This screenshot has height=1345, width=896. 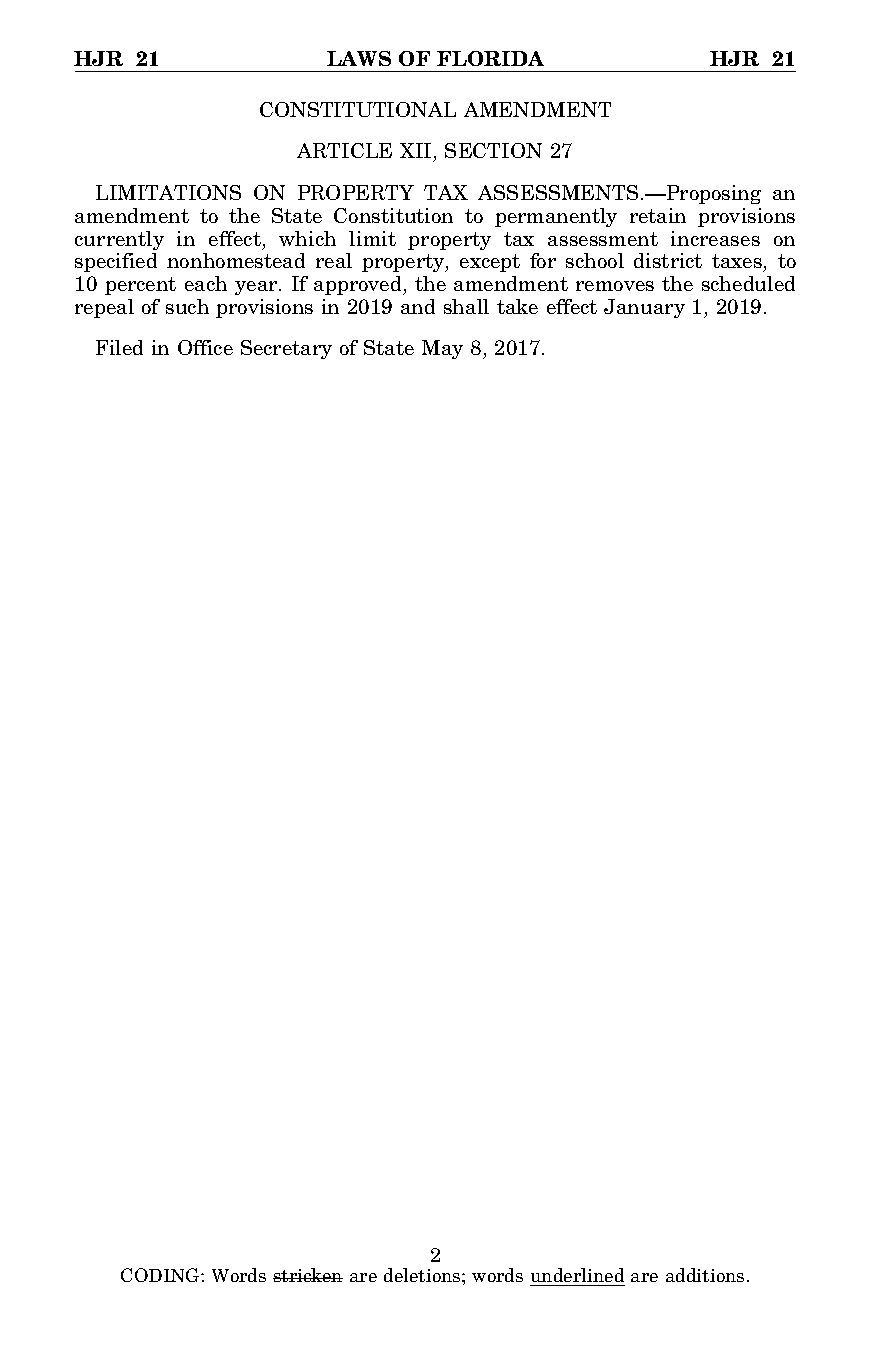 I want to click on May, so click(x=442, y=349).
